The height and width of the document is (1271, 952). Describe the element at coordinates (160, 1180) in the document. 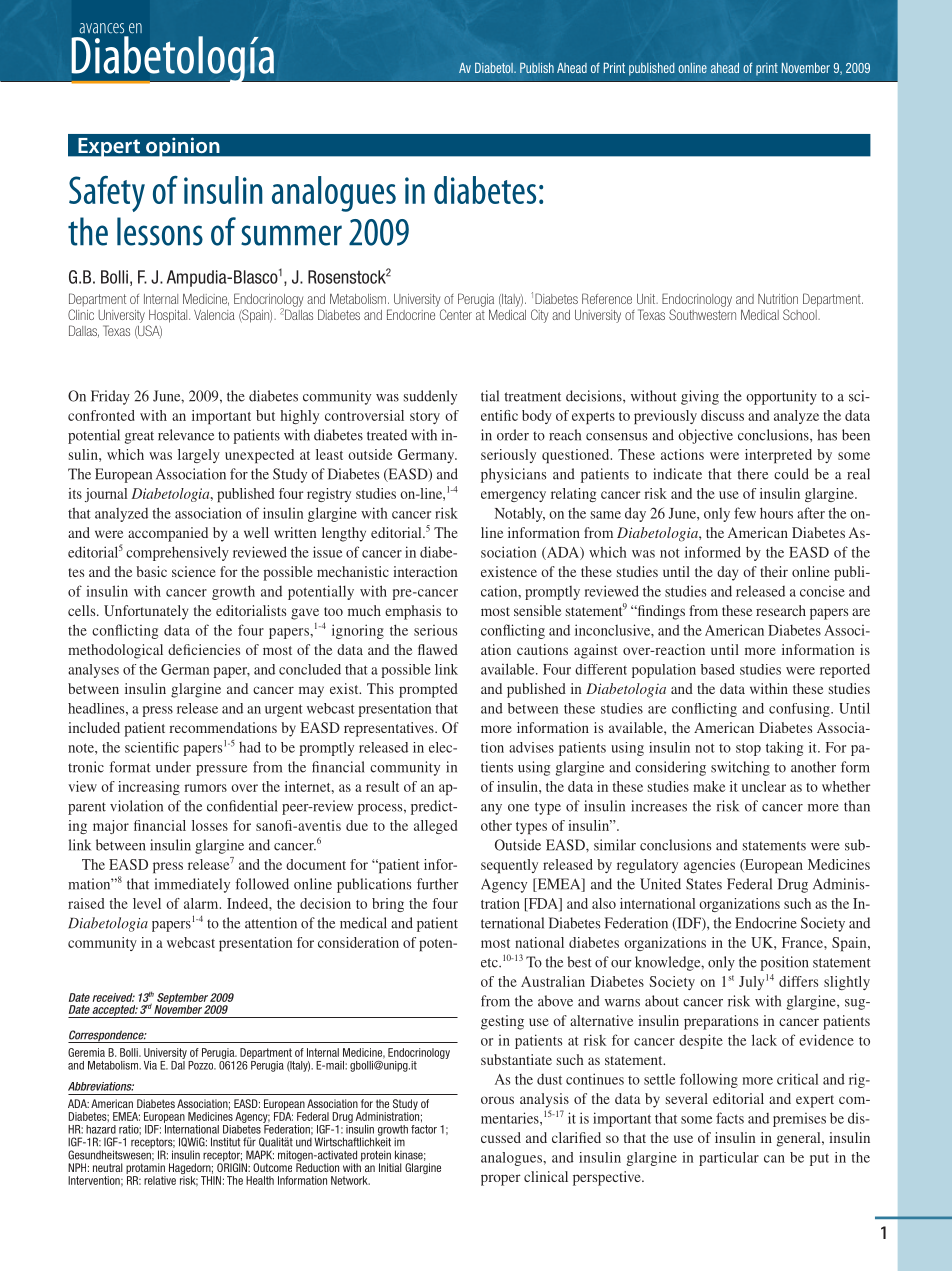

I see `relative` at that location.
